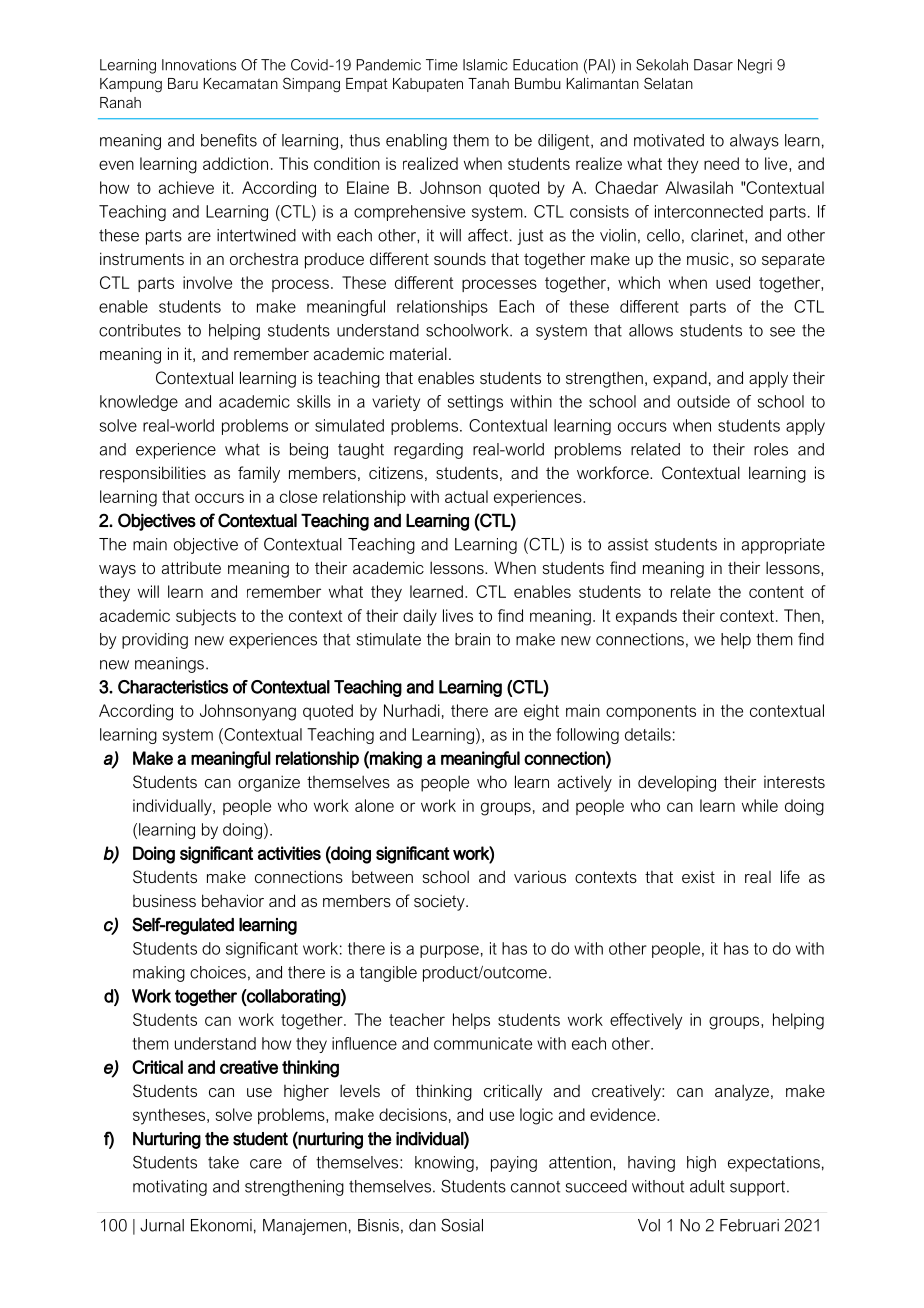 The height and width of the screenshot is (1308, 924). Describe the element at coordinates (170, 1188) in the screenshot. I see `motivating` at that location.
